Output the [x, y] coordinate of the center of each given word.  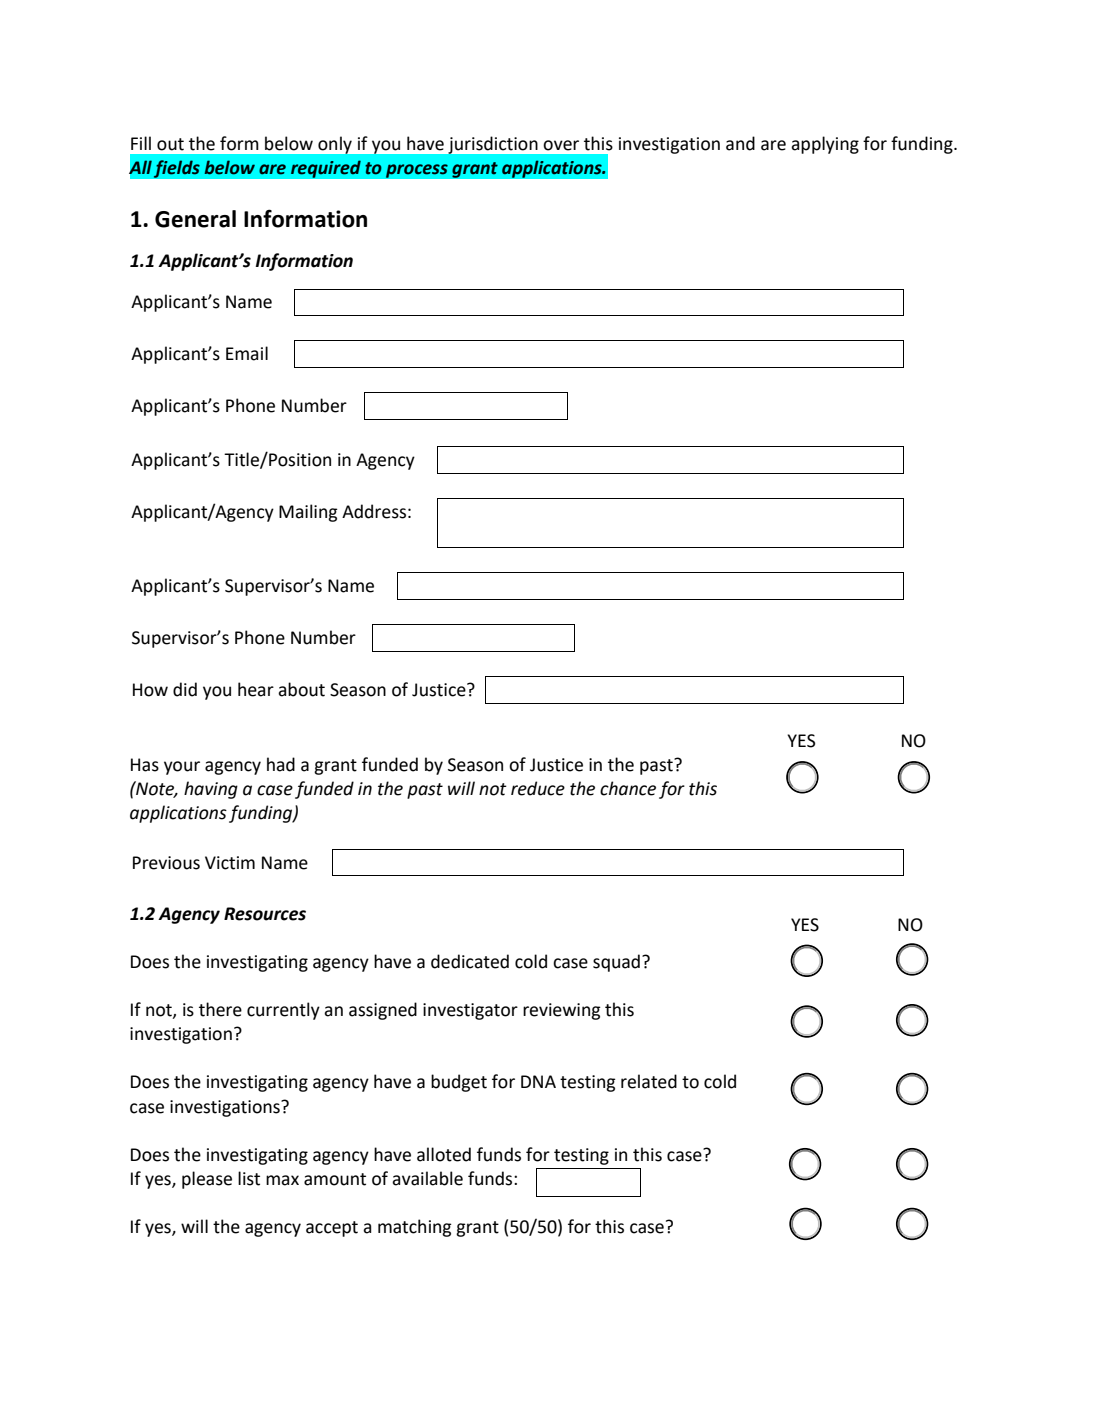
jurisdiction [493, 145]
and [740, 143]
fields [176, 169]
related [649, 1081]
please [207, 1180]
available [427, 1178]
